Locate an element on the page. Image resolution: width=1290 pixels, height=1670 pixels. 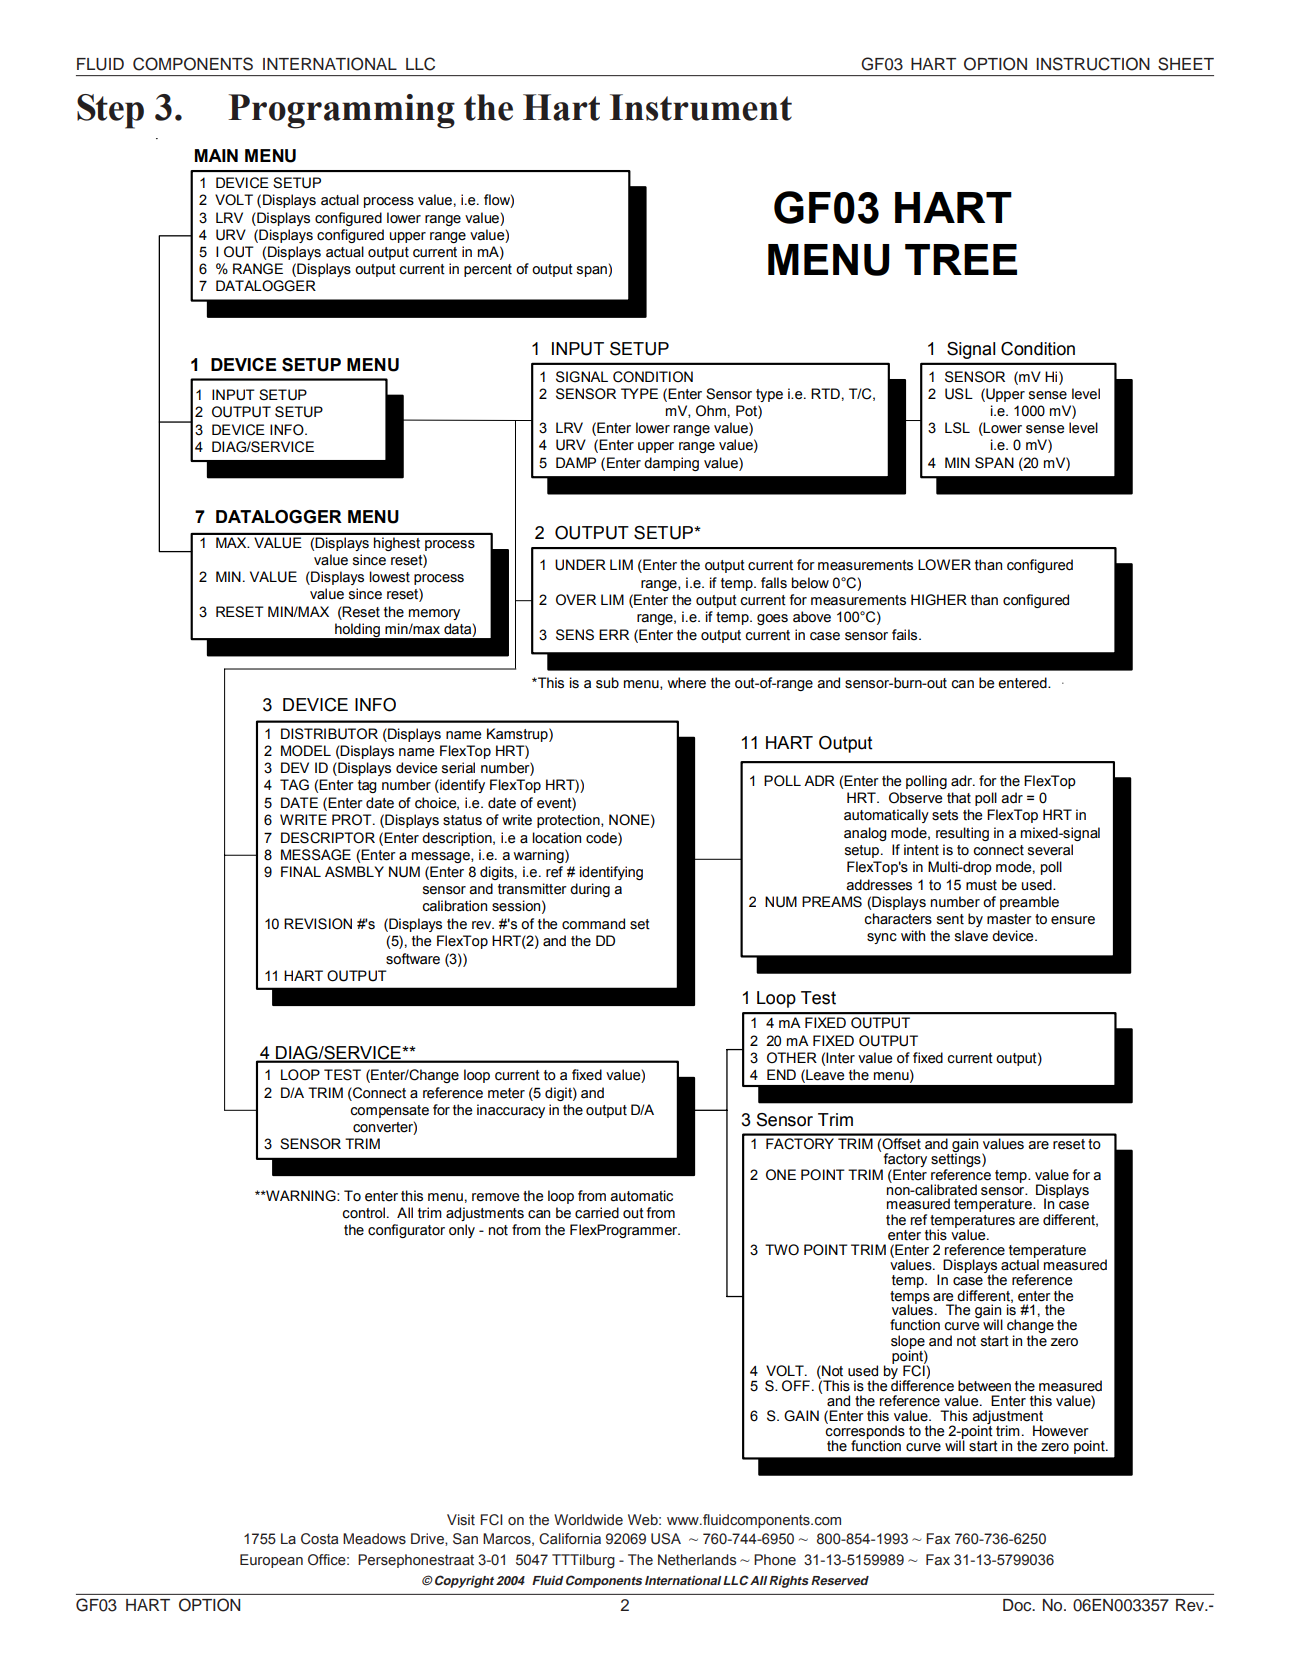
between is located at coordinates (984, 1386).
